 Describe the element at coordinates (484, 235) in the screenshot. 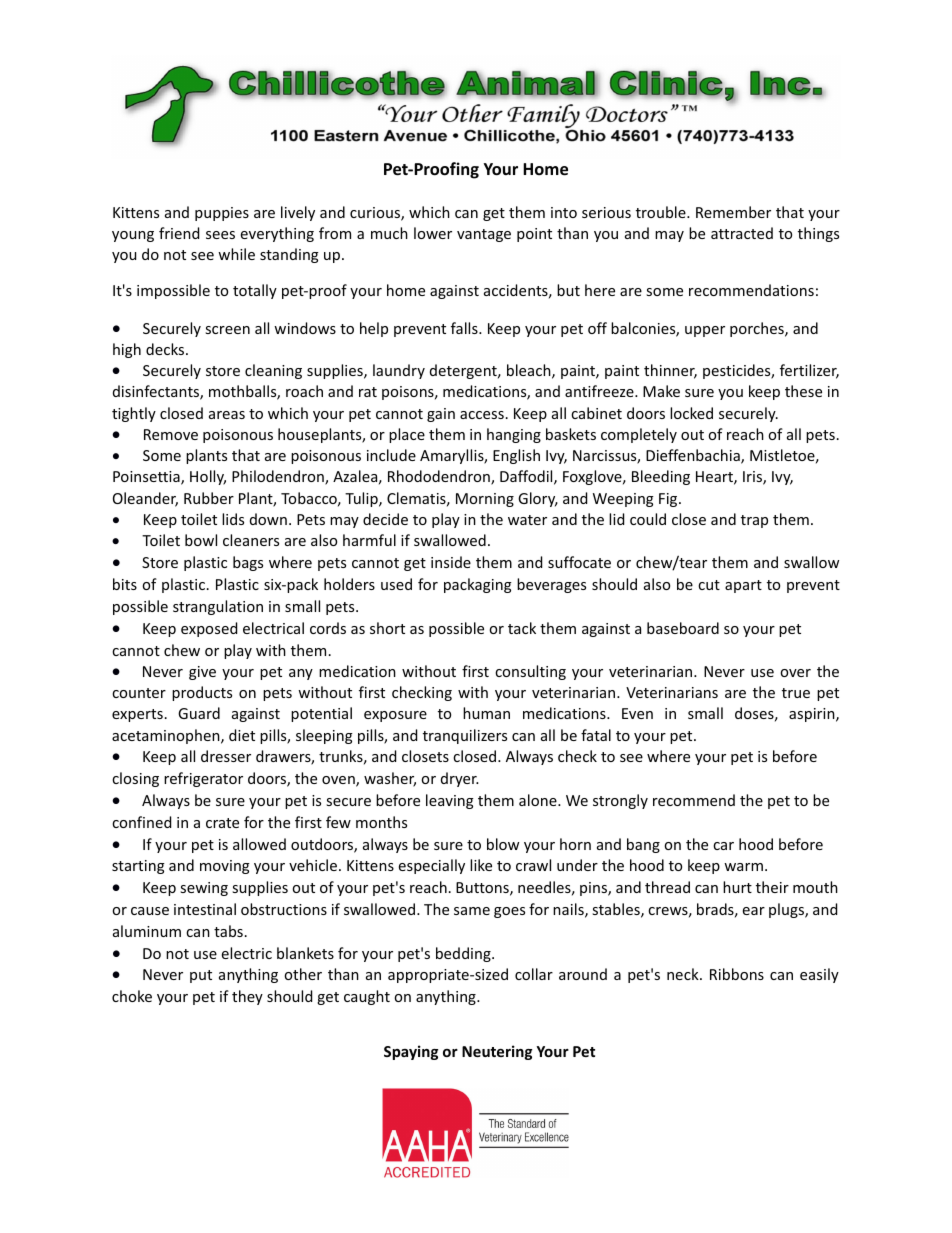

I see `vantage` at that location.
